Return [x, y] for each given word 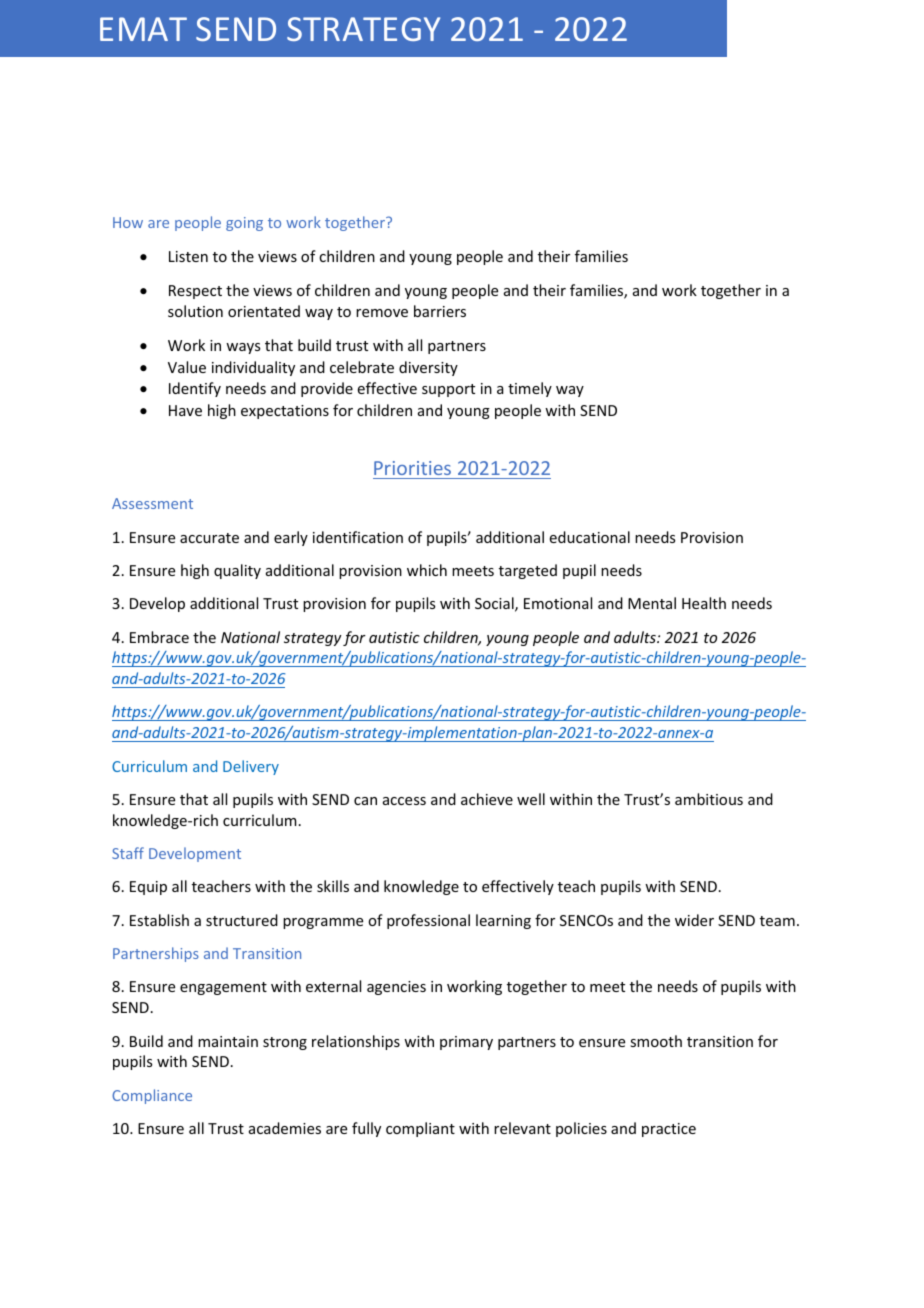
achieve [487, 799]
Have [185, 410]
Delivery [251, 767]
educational [590, 537]
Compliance [152, 1096]
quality [237, 571]
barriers [440, 311]
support [448, 390]
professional [428, 921]
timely [530, 389]
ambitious [709, 799]
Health [704, 603]
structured [242, 920]
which [427, 570]
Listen [188, 256]
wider [694, 920]
